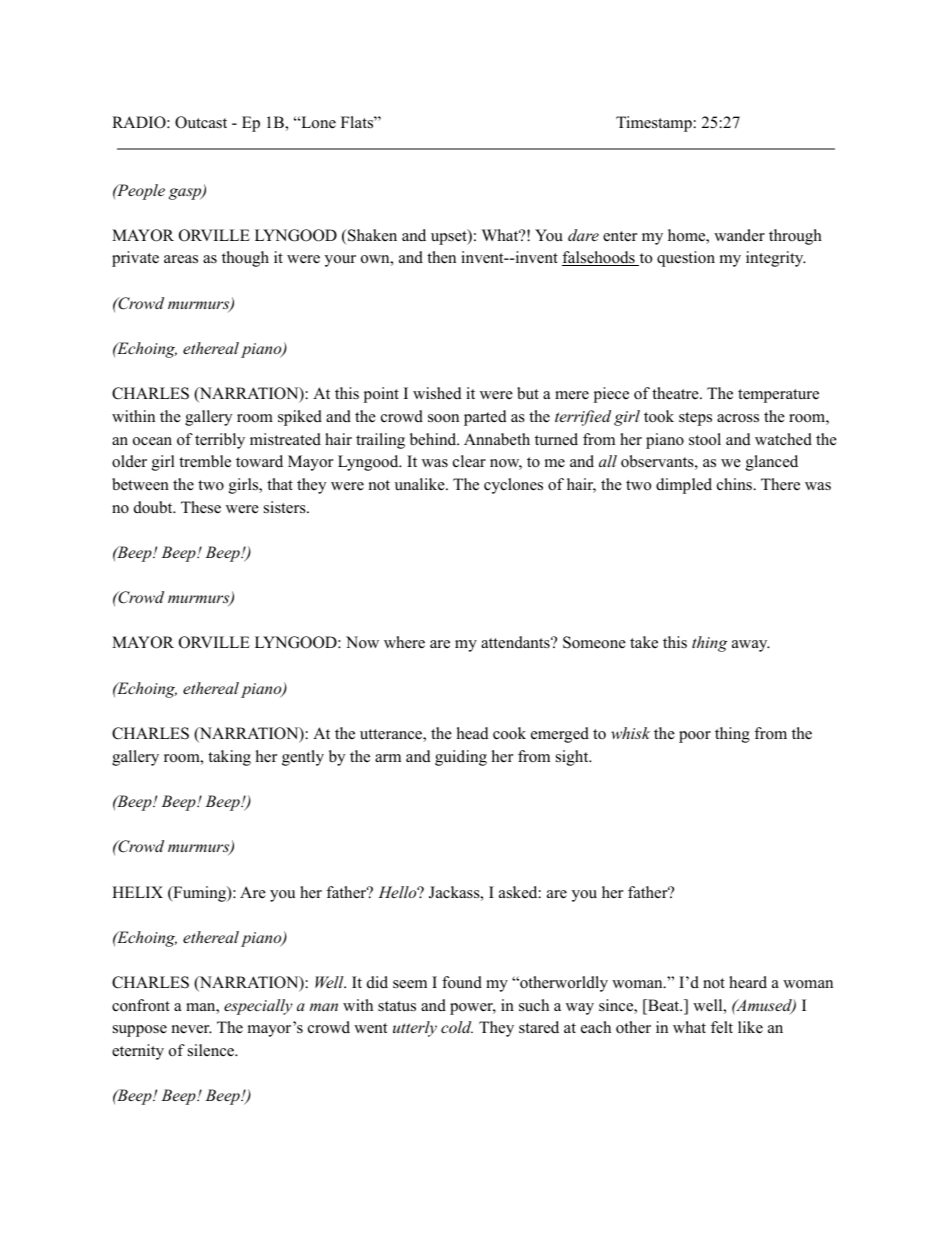 Image resolution: width=952 pixels, height=1233 pixels. I want to click on Timestamp, so click(654, 124).
